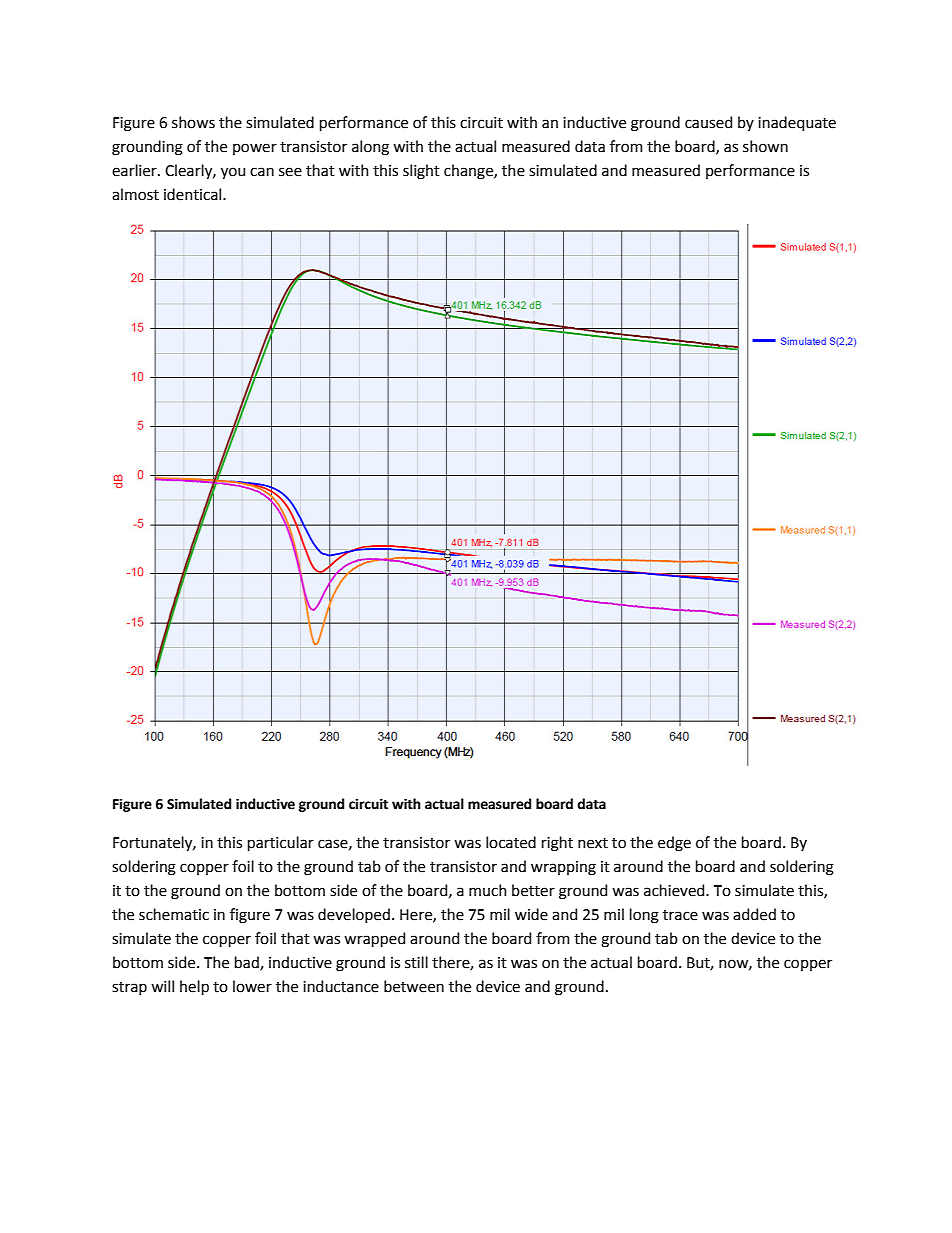 The height and width of the document is (1233, 952). What do you see at coordinates (708, 122) in the document?
I see `caused` at bounding box center [708, 122].
